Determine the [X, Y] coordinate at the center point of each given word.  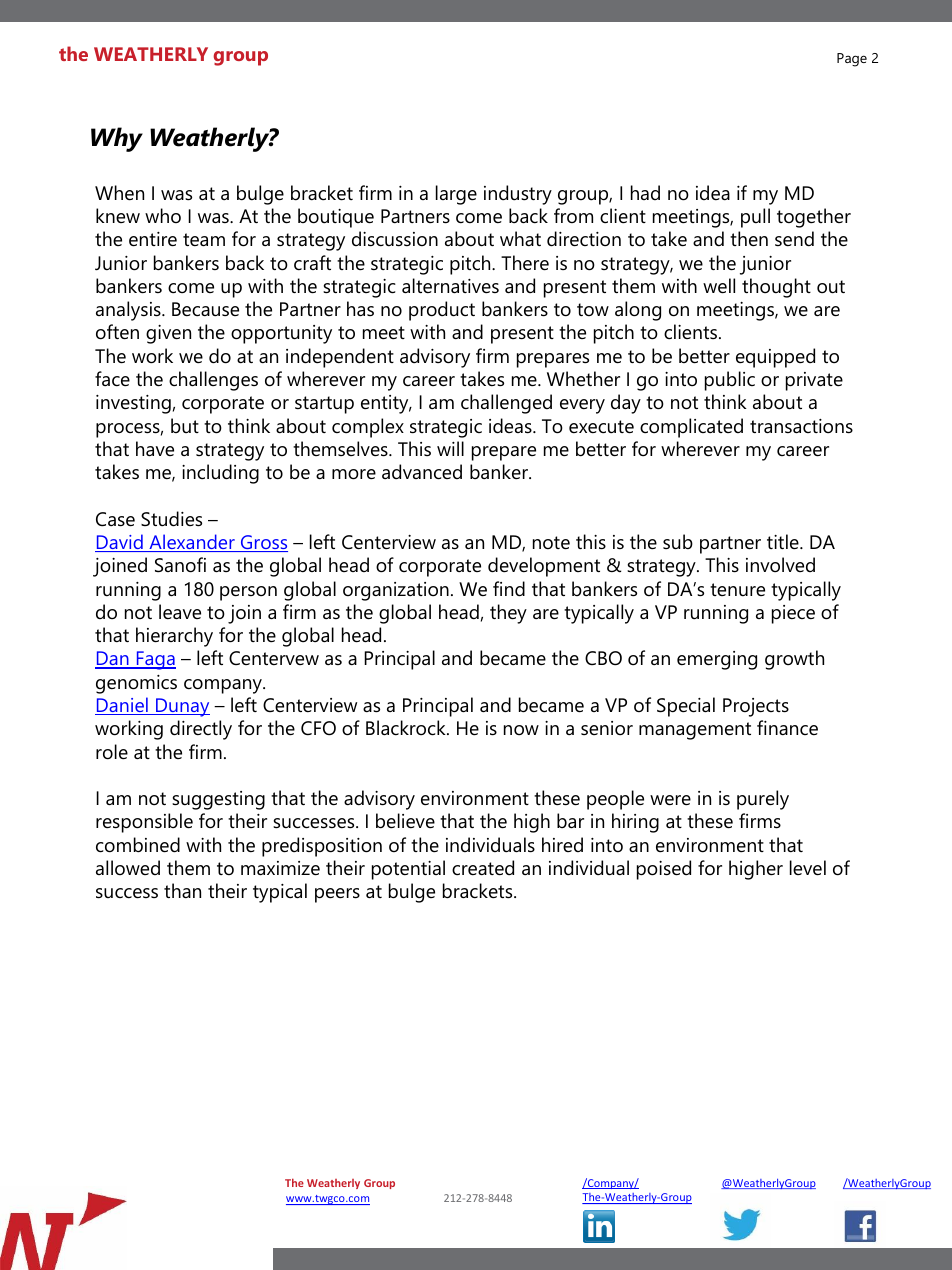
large [456, 195]
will [450, 448]
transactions [801, 426]
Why [117, 139]
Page [852, 60]
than [182, 890]
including [220, 474]
